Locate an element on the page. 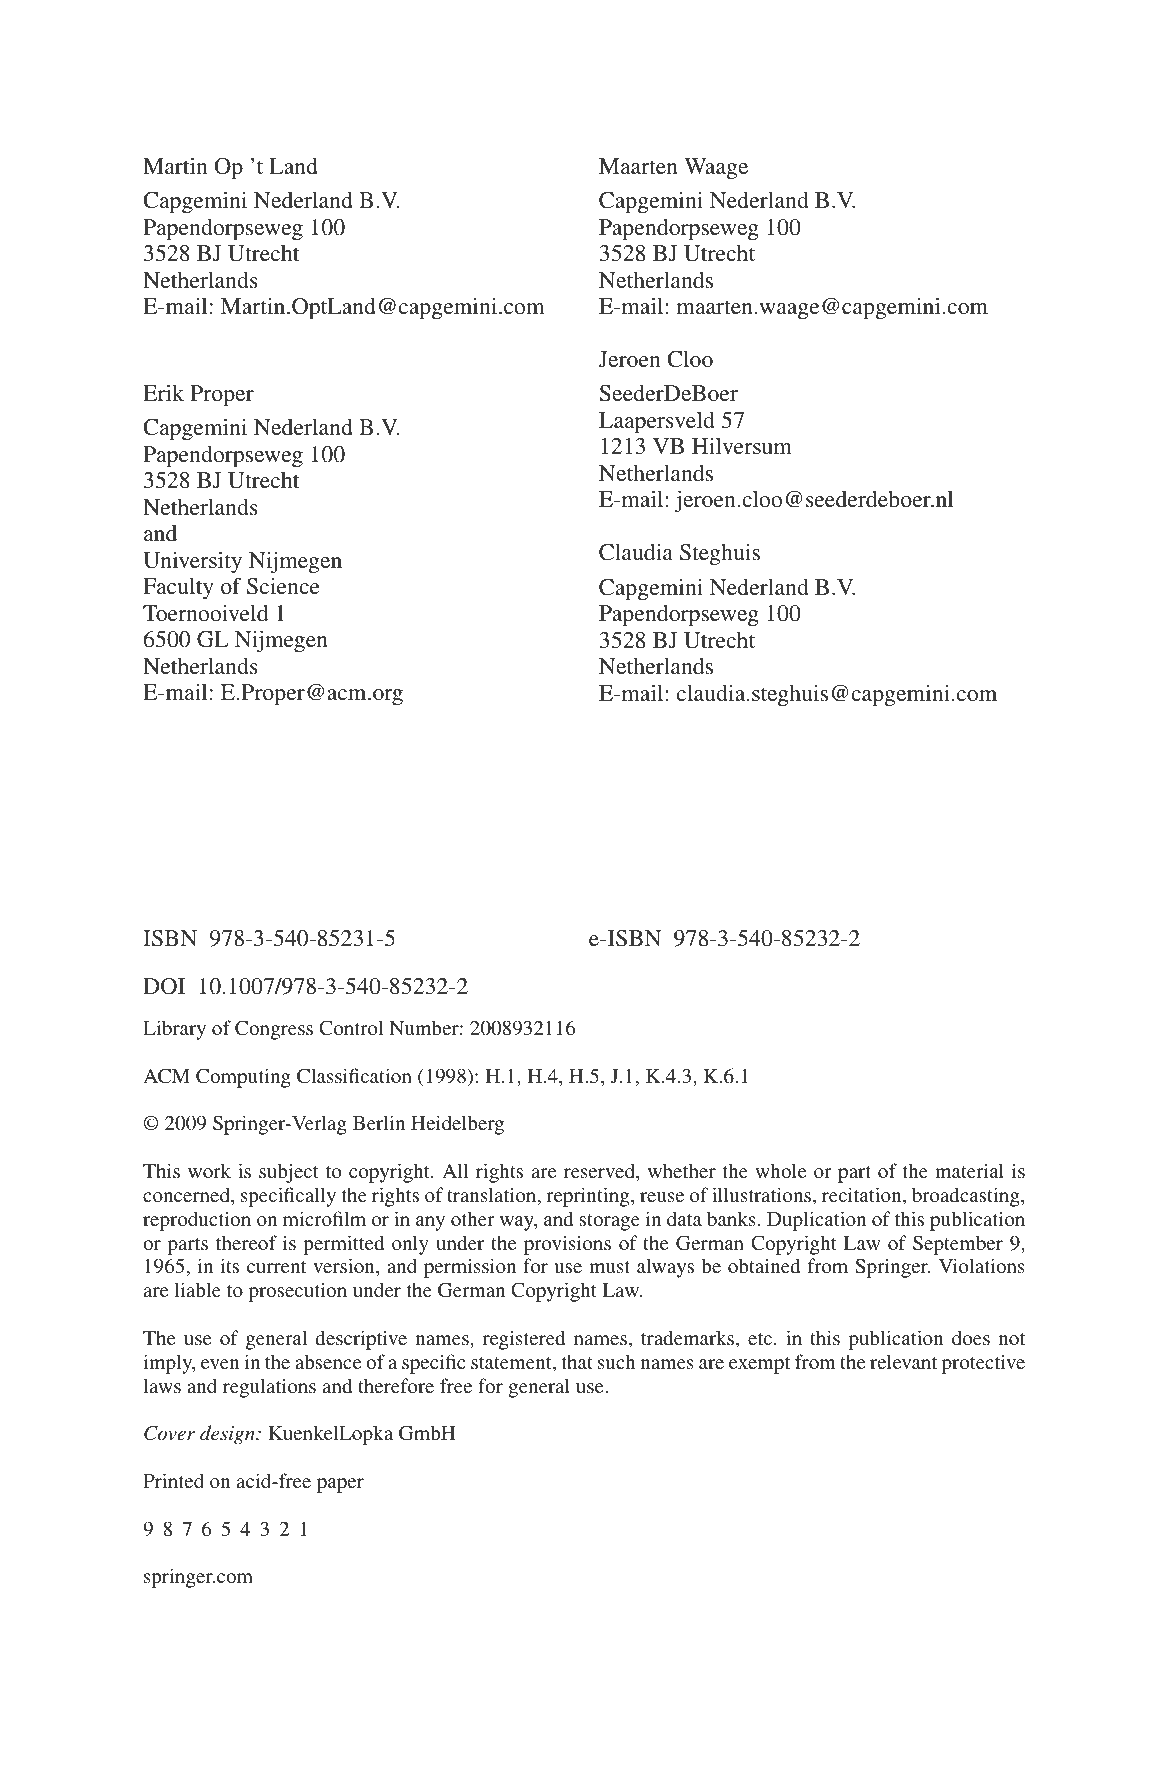 This document has height=1772, width=1169. Erik is located at coordinates (163, 393).
